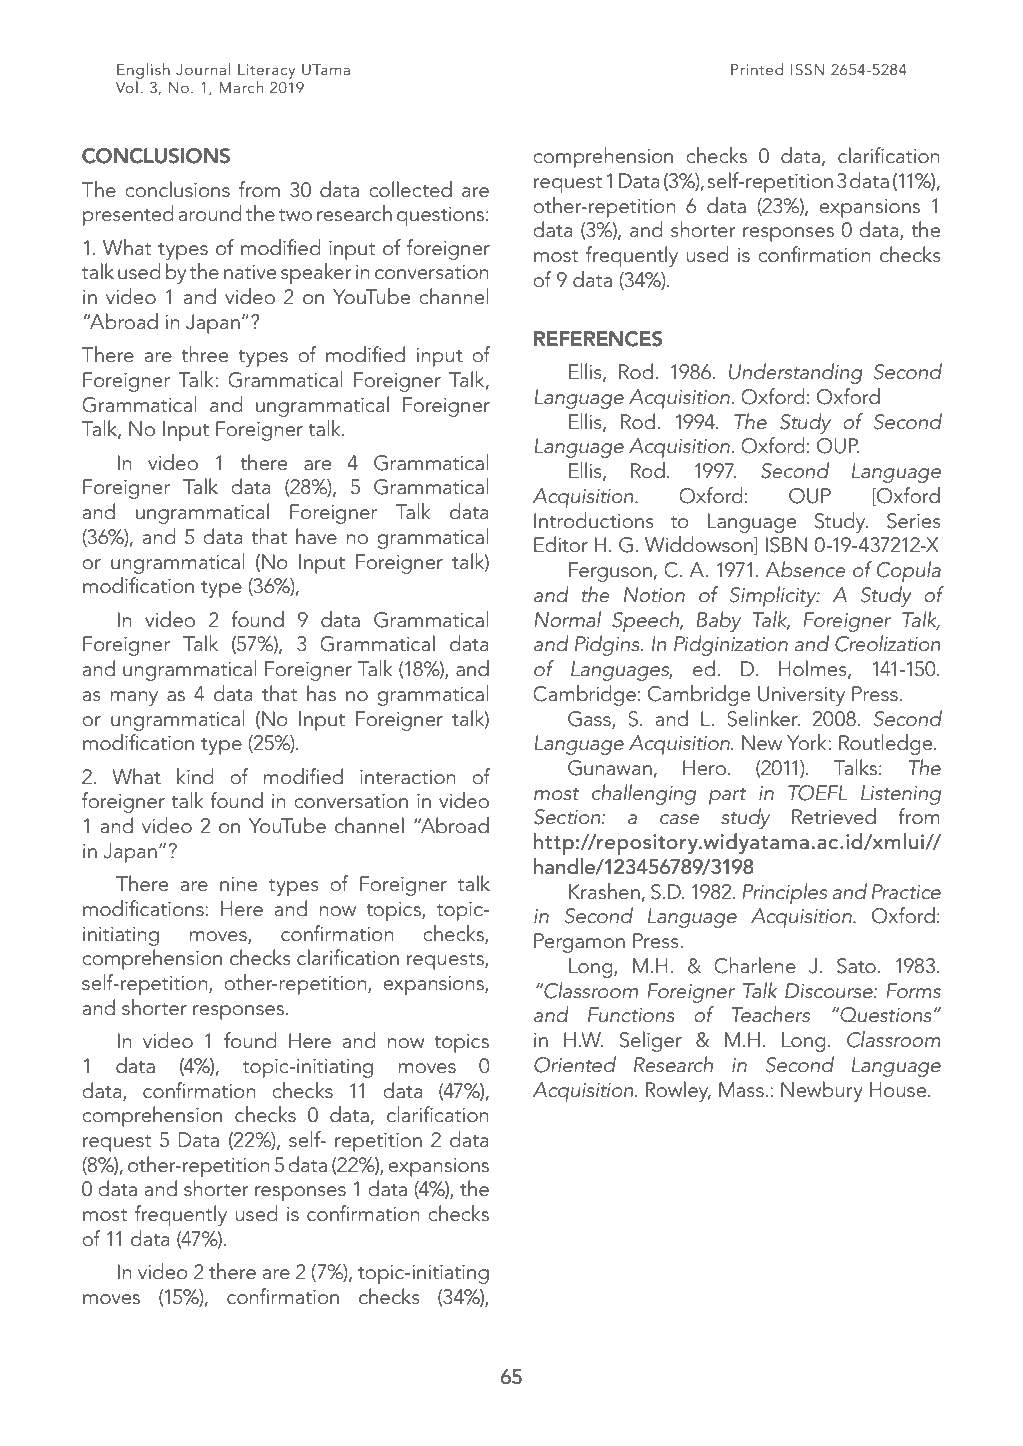 This screenshot has width=1023, height=1446. I want to click on Absence, so click(806, 569).
